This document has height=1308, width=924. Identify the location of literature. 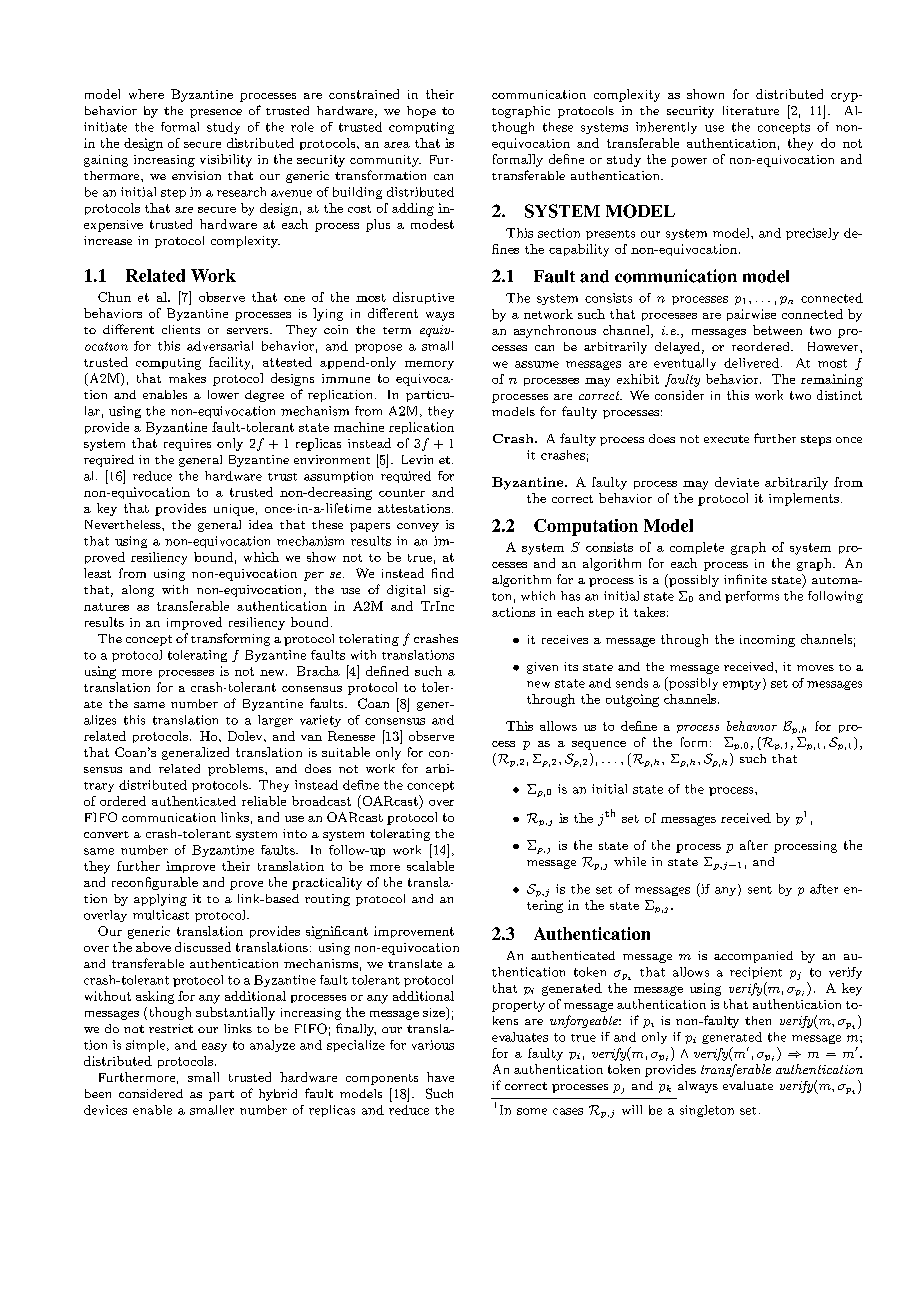
(751, 110).
